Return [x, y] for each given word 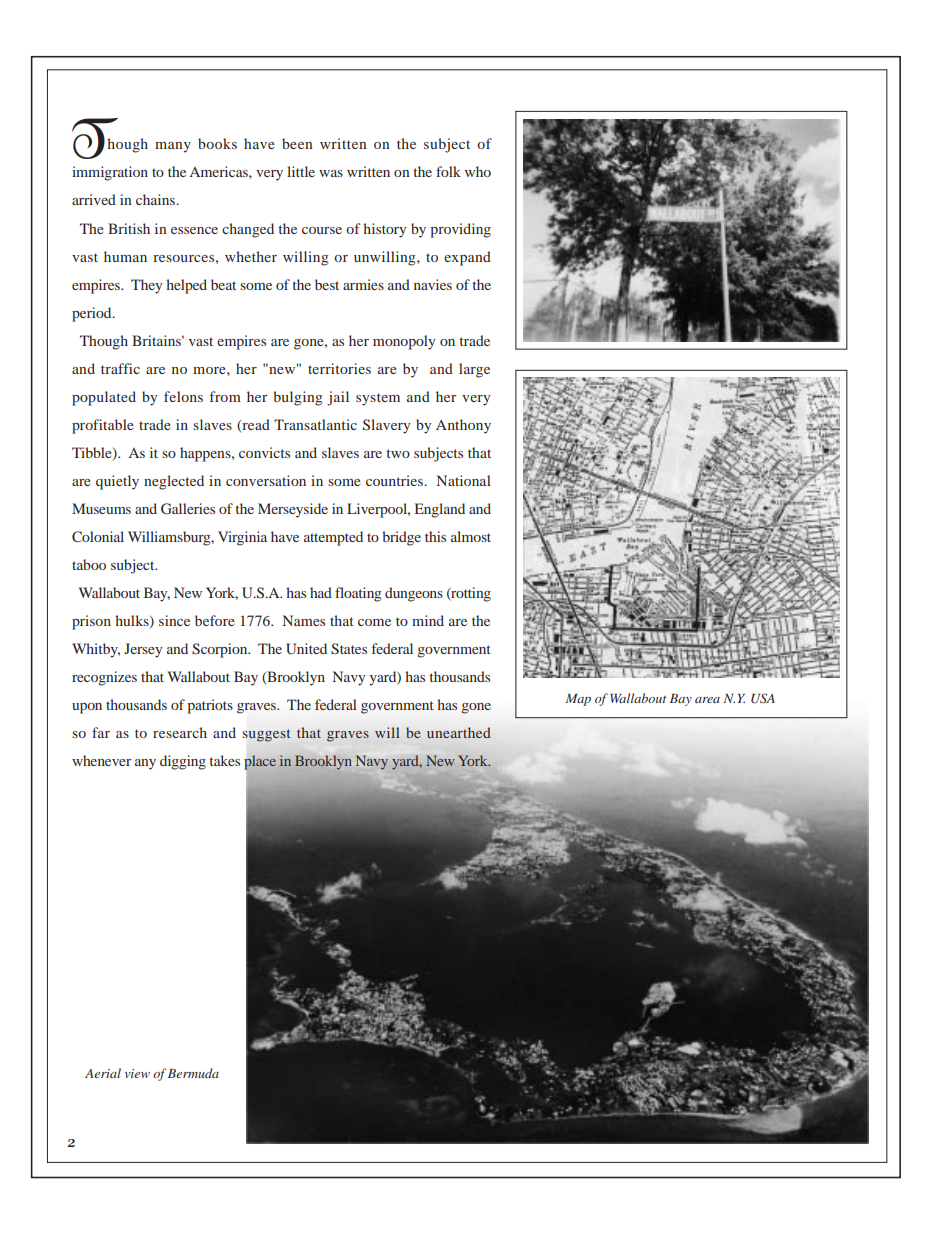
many [173, 147]
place [260, 762]
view [137, 1073]
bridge [401, 538]
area [707, 700]
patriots [210, 706]
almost [471, 536]
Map [578, 700]
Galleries [188, 508]
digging [183, 762]
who [478, 171]
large [474, 370]
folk [448, 171]
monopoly [404, 342]
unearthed [459, 732]
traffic [120, 368]
